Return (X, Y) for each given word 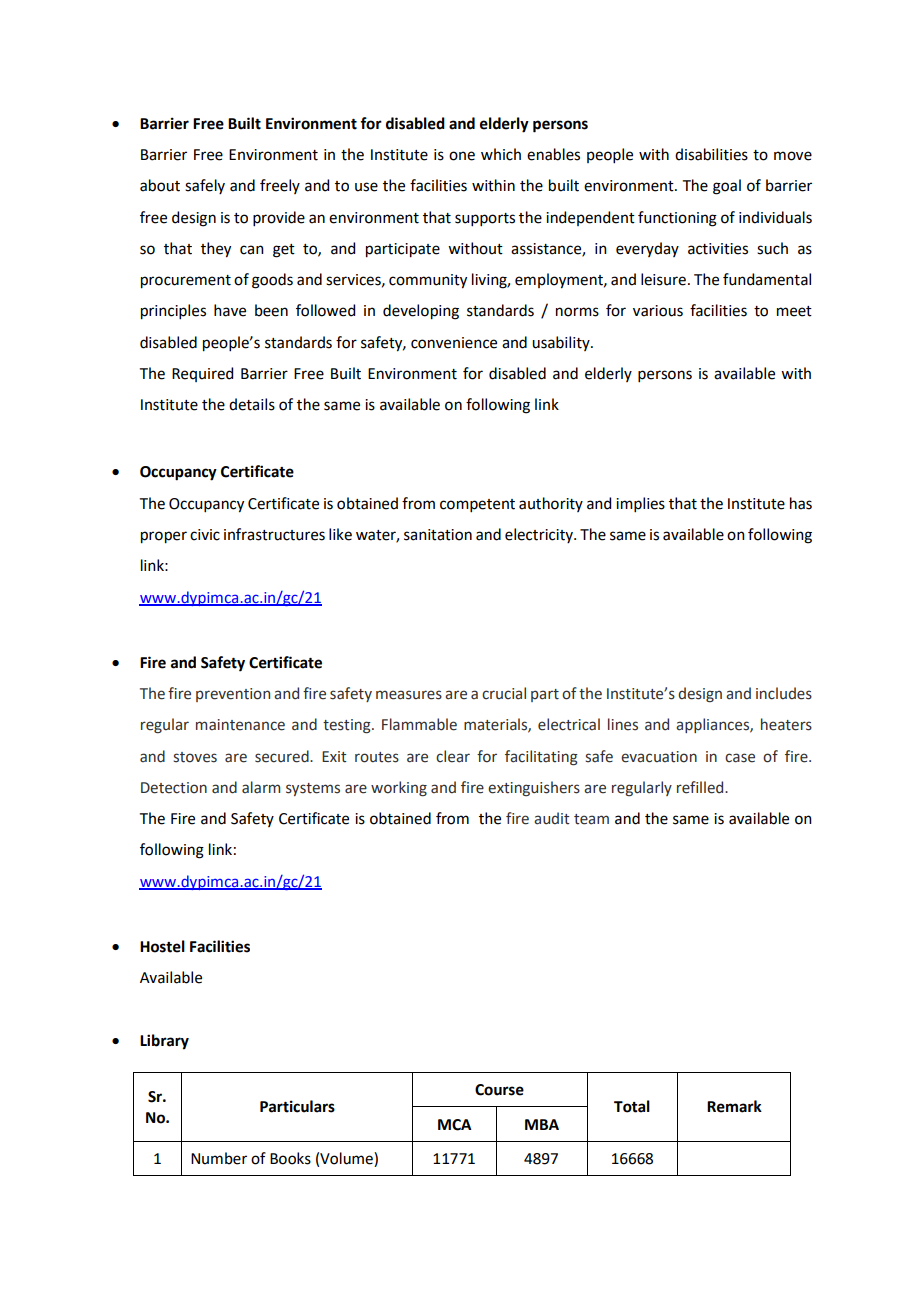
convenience (454, 343)
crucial (504, 693)
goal (727, 187)
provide (279, 218)
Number (219, 1158)
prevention (233, 695)
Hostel (162, 946)
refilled (701, 787)
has (801, 503)
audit (552, 818)
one (462, 156)
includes (784, 693)
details (252, 404)
